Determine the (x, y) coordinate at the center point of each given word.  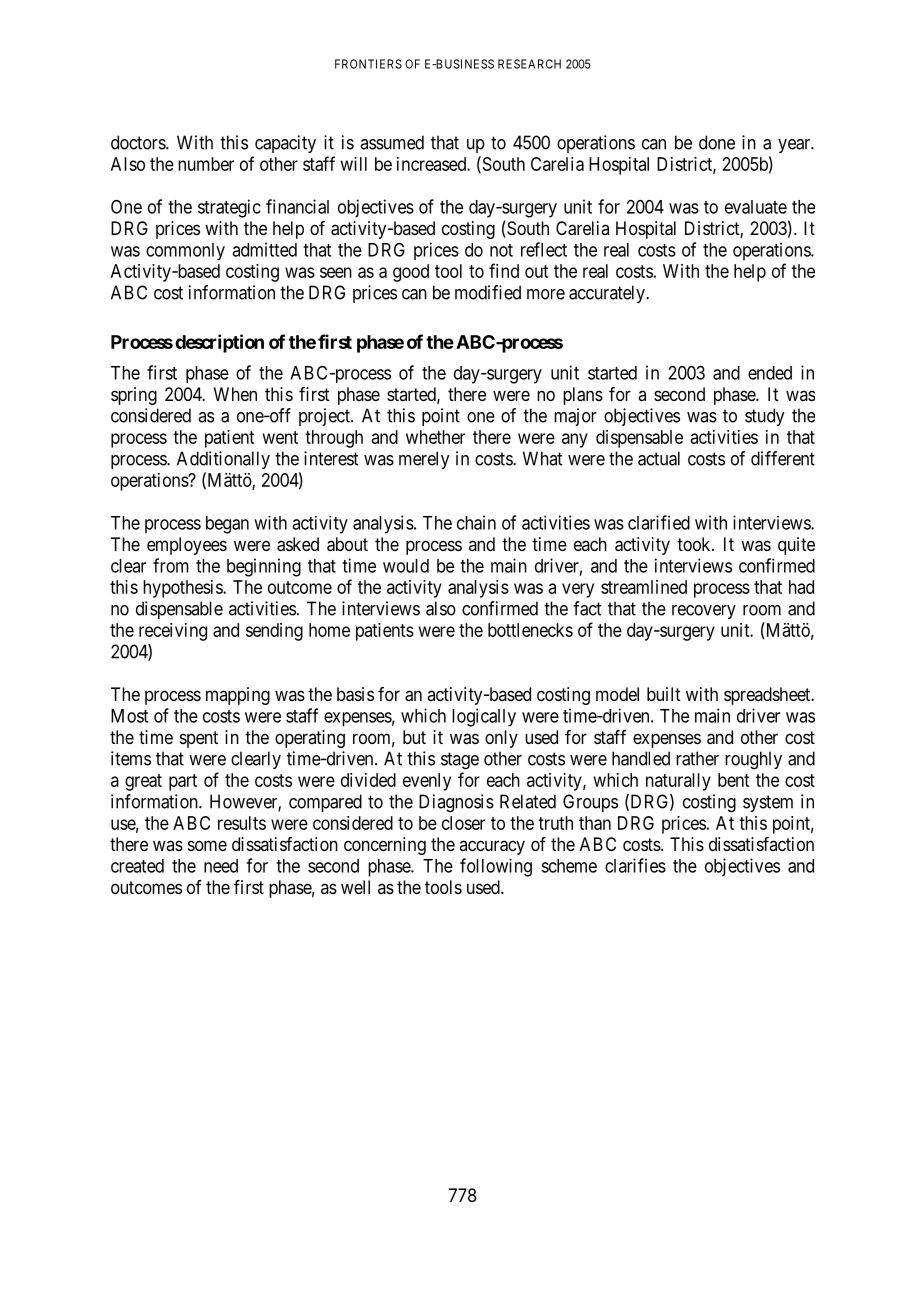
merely (424, 460)
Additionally (223, 460)
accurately (608, 294)
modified (488, 292)
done (717, 142)
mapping (238, 696)
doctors (139, 142)
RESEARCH (529, 64)
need (221, 866)
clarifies (635, 865)
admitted (264, 249)
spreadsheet (768, 696)
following (496, 867)
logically (484, 717)
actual (659, 458)
